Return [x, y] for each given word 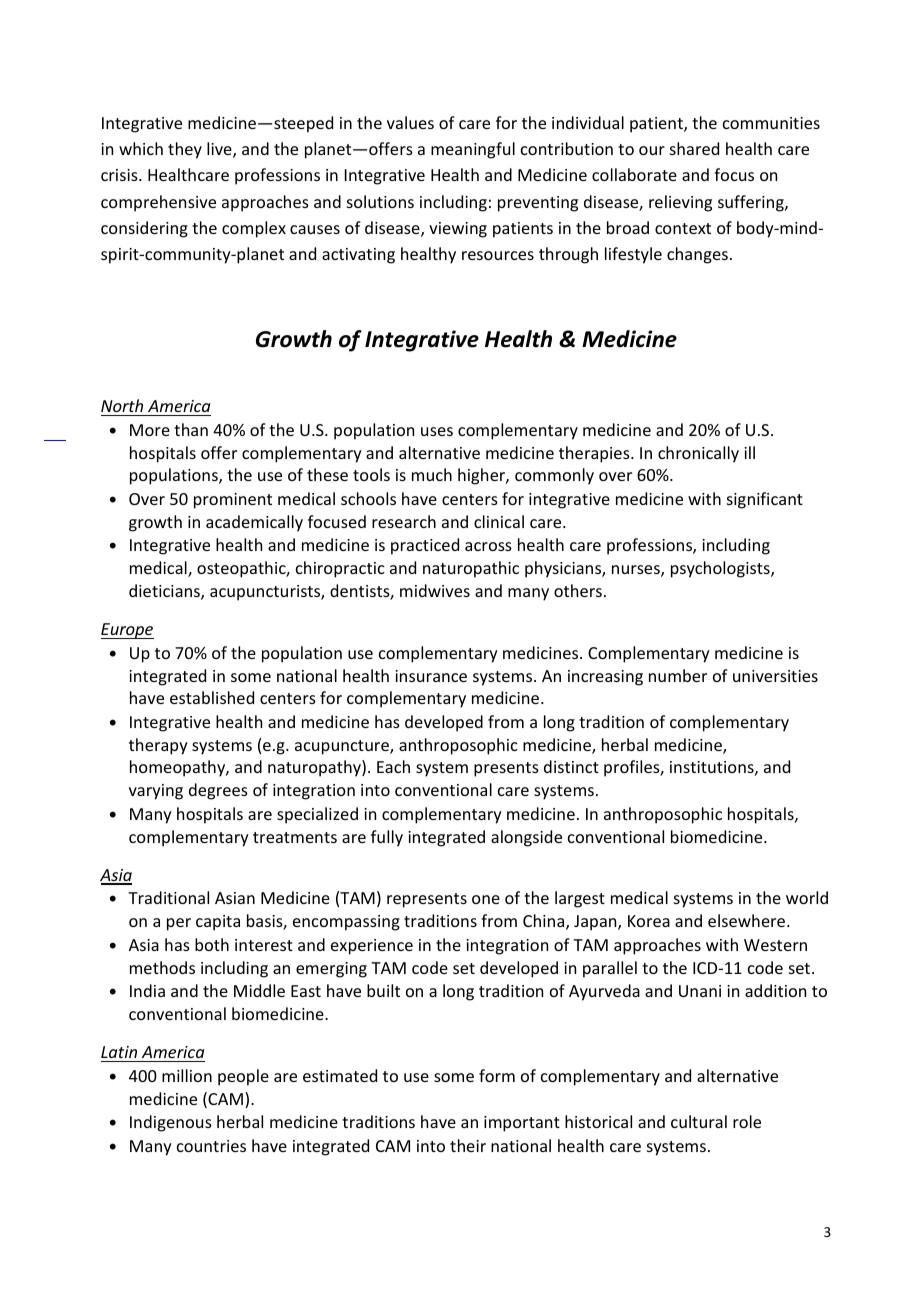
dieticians [165, 592]
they [185, 150]
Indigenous [171, 1123]
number [678, 675]
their [468, 1145]
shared [694, 148]
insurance [431, 676]
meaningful [473, 150]
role [747, 1121]
